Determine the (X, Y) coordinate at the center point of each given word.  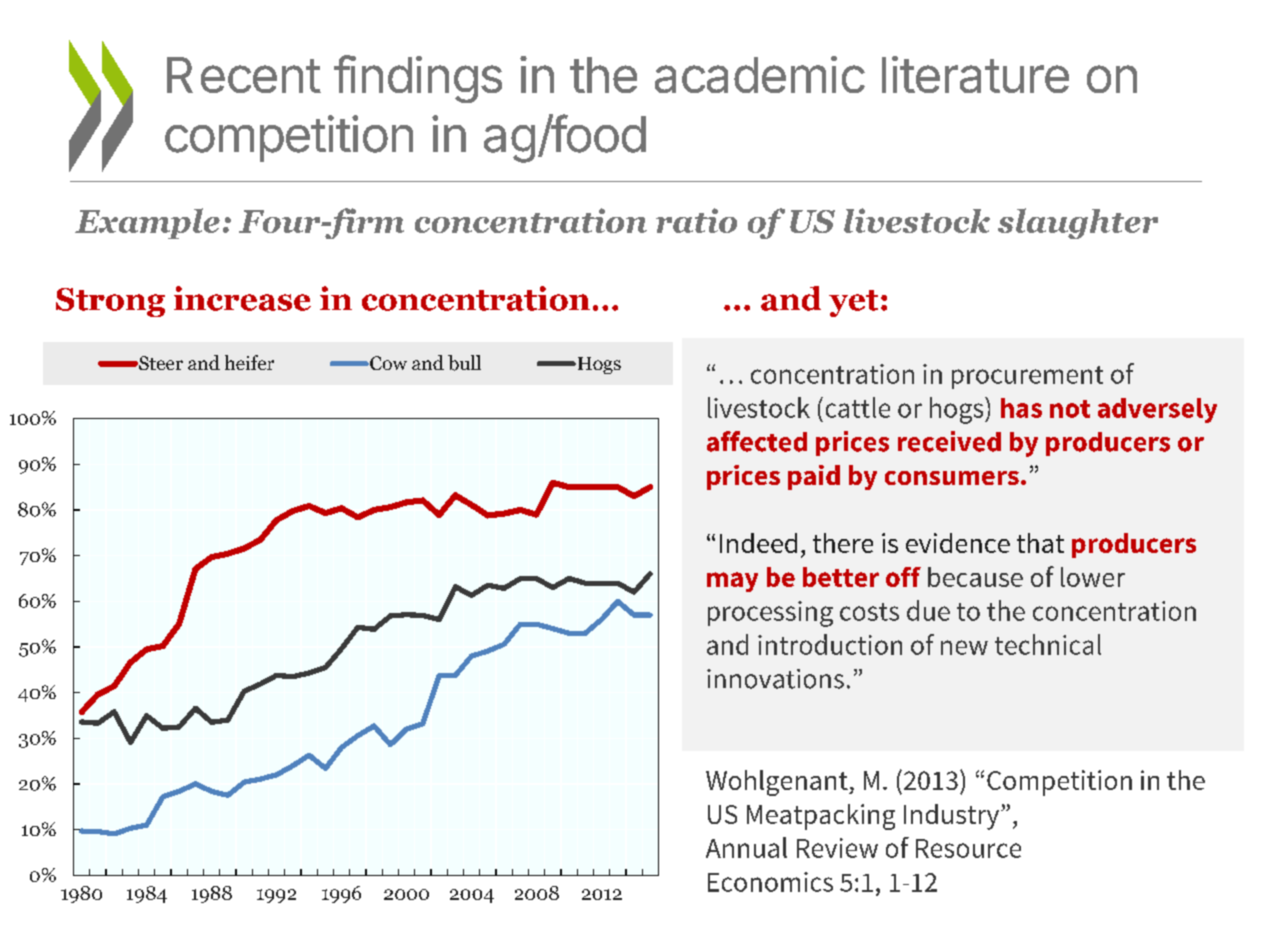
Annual (746, 847)
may (732, 582)
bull (464, 363)
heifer (249, 362)
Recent (244, 75)
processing (770, 614)
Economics (770, 882)
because (975, 577)
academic (760, 74)
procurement (1027, 377)
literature (975, 74)
